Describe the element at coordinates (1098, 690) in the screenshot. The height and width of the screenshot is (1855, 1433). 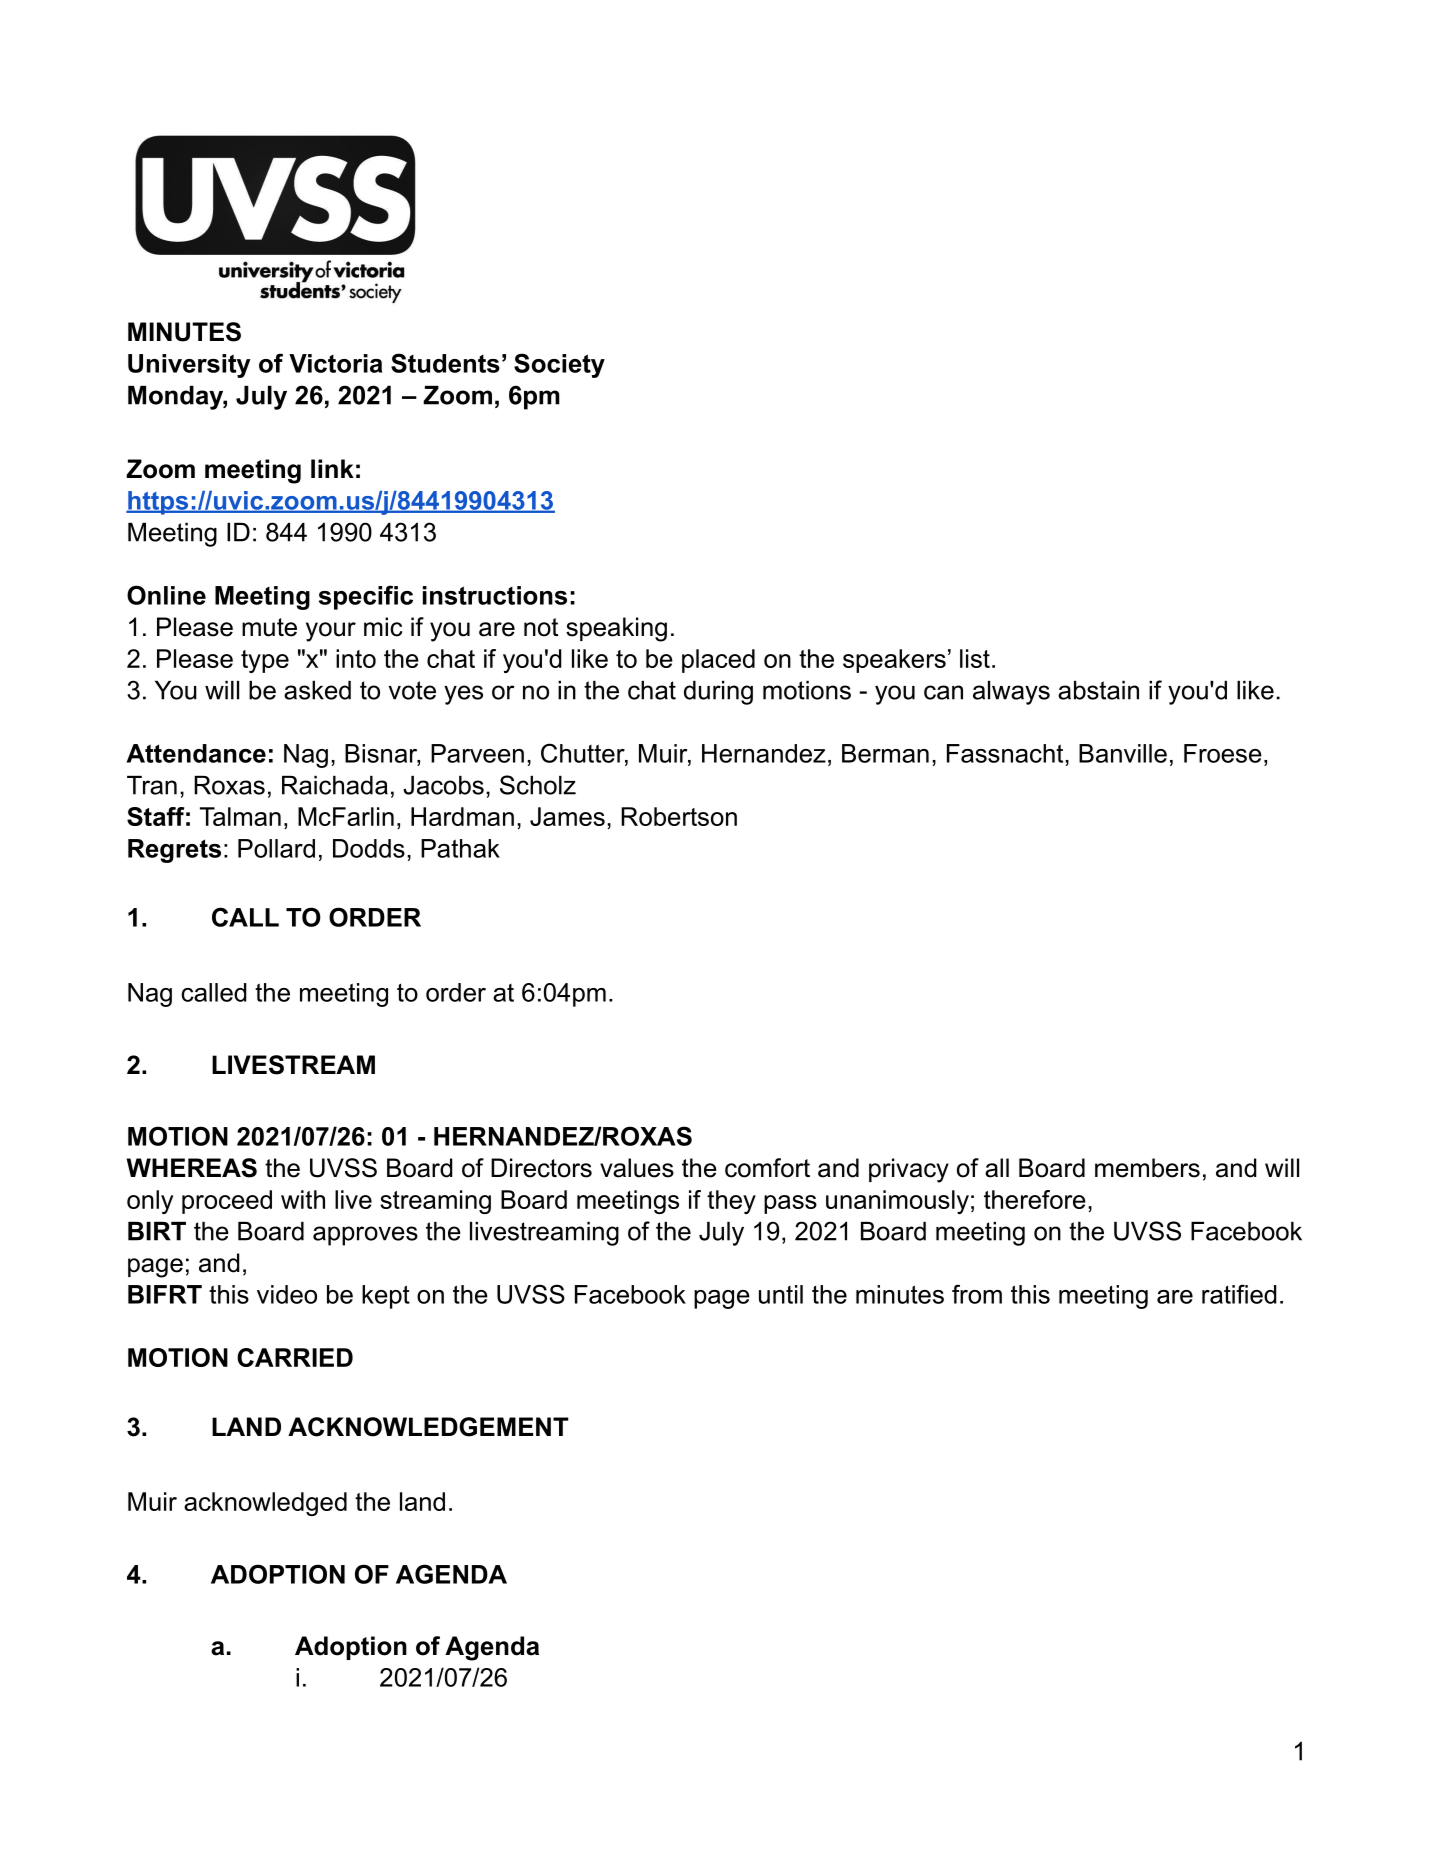
I see `abstain` at that location.
